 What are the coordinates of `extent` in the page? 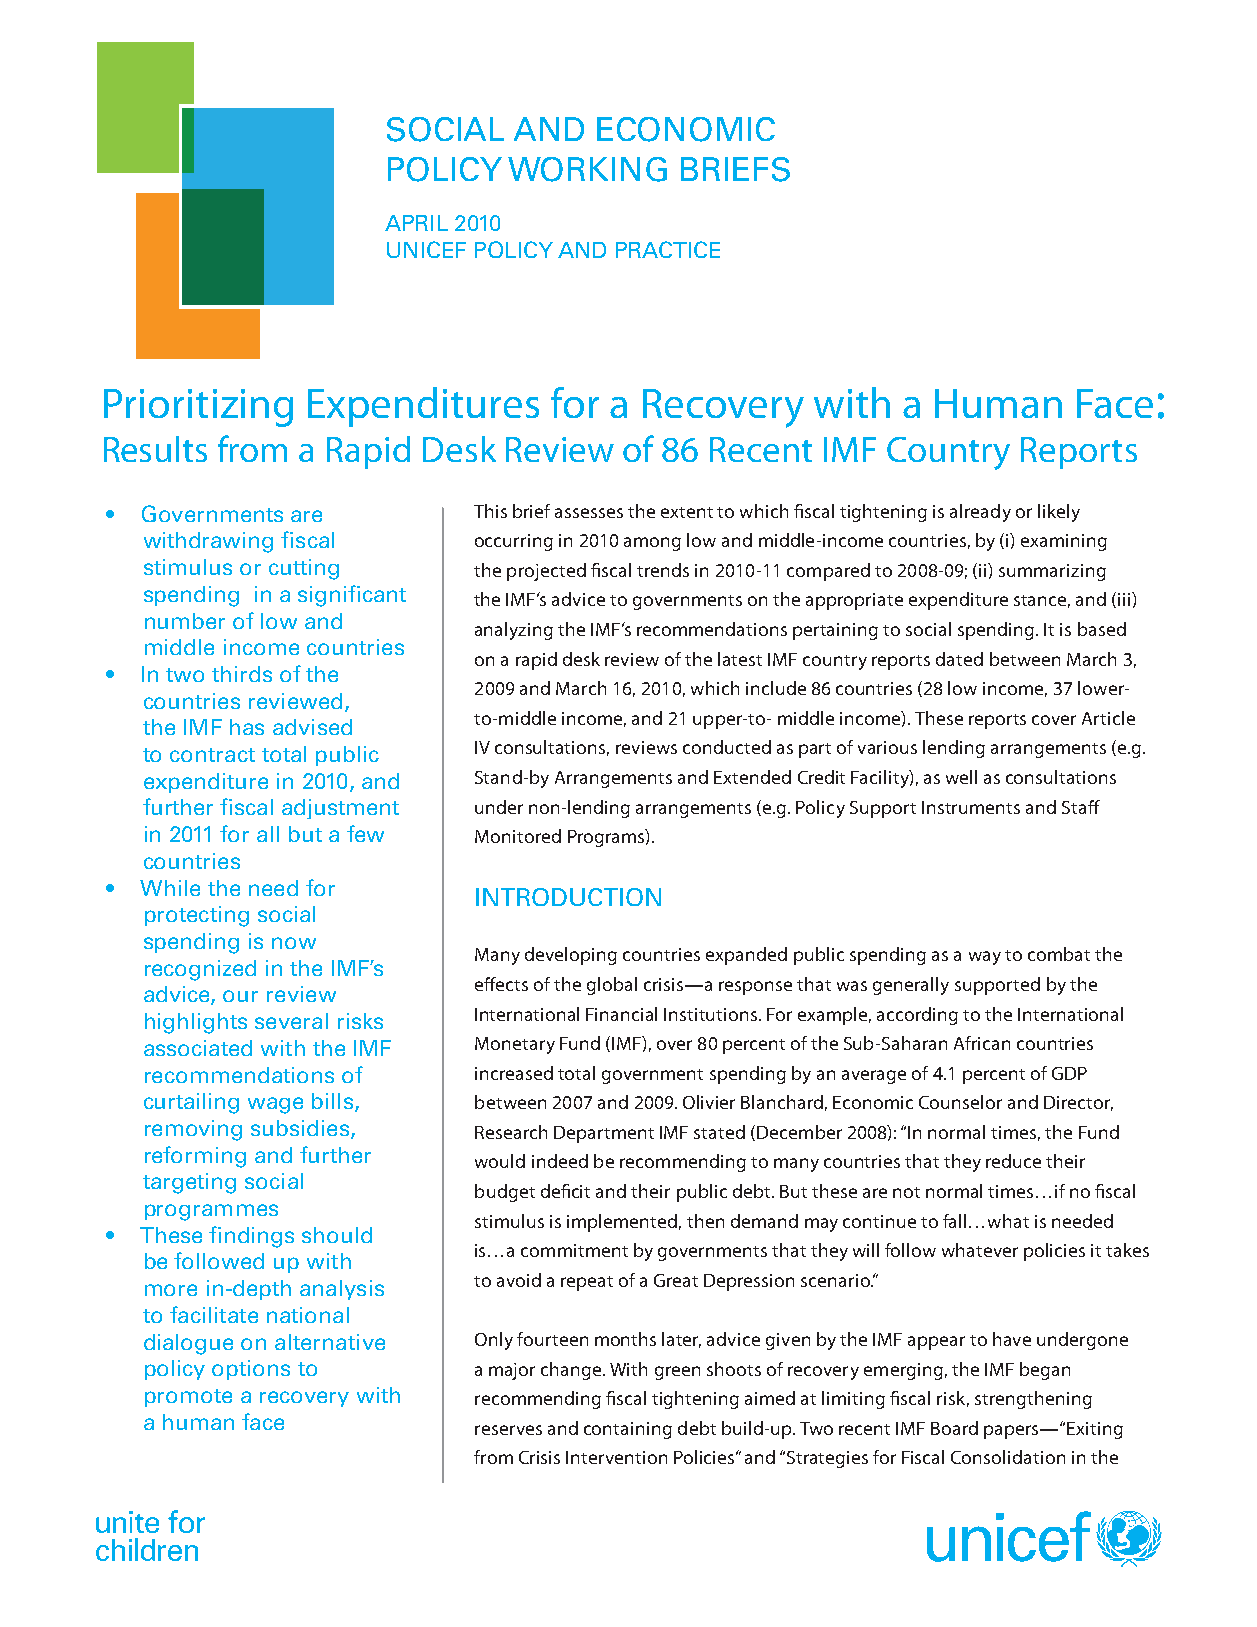 It's located at (687, 512).
